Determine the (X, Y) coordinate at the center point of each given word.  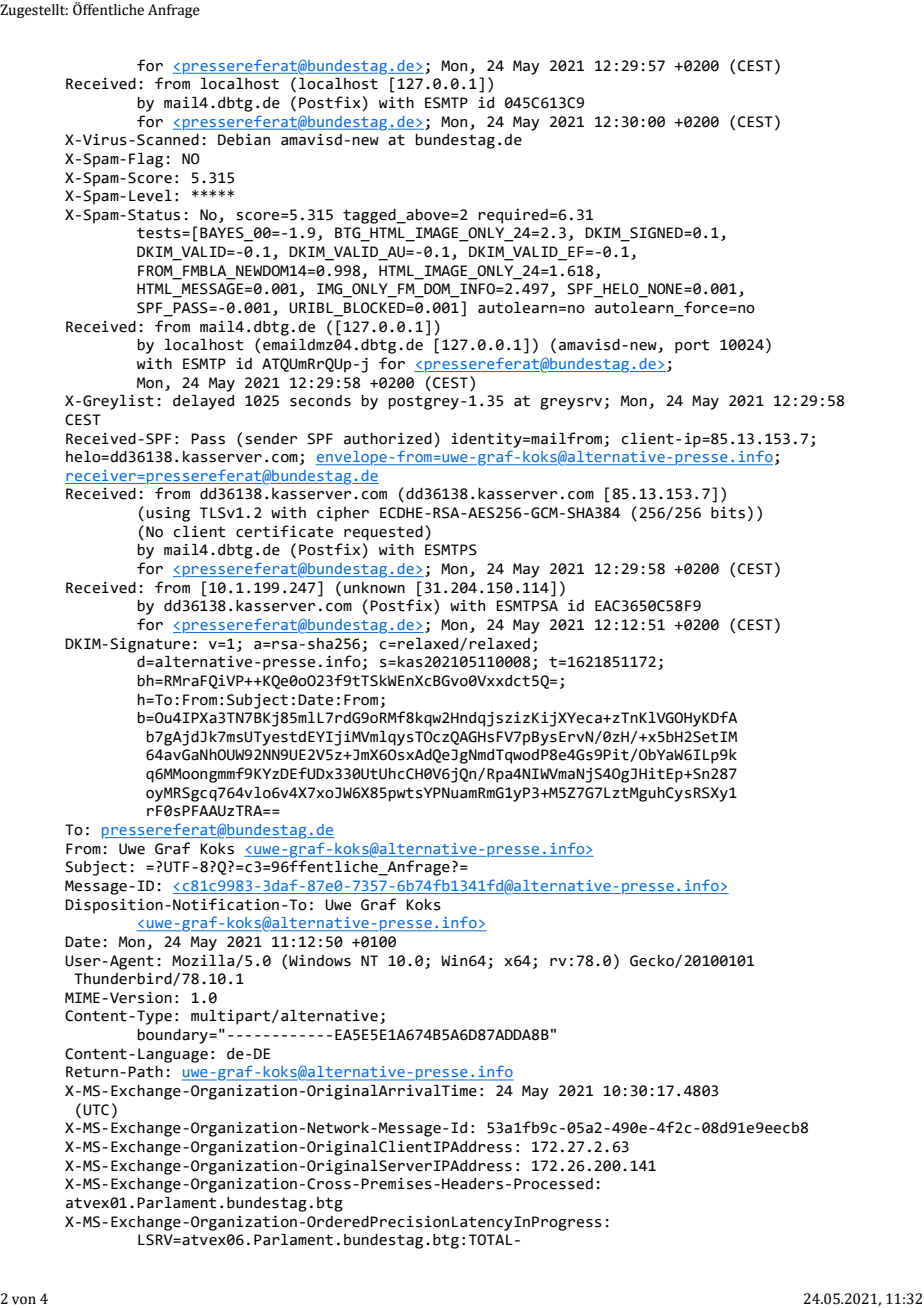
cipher (343, 514)
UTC (96, 1110)
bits (728, 513)
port (692, 347)
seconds (320, 401)
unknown (374, 588)
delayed (203, 402)
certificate (284, 531)
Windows (320, 960)
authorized (388, 439)
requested (383, 533)
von (24, 1300)
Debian (244, 140)
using (168, 514)
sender (271, 439)
